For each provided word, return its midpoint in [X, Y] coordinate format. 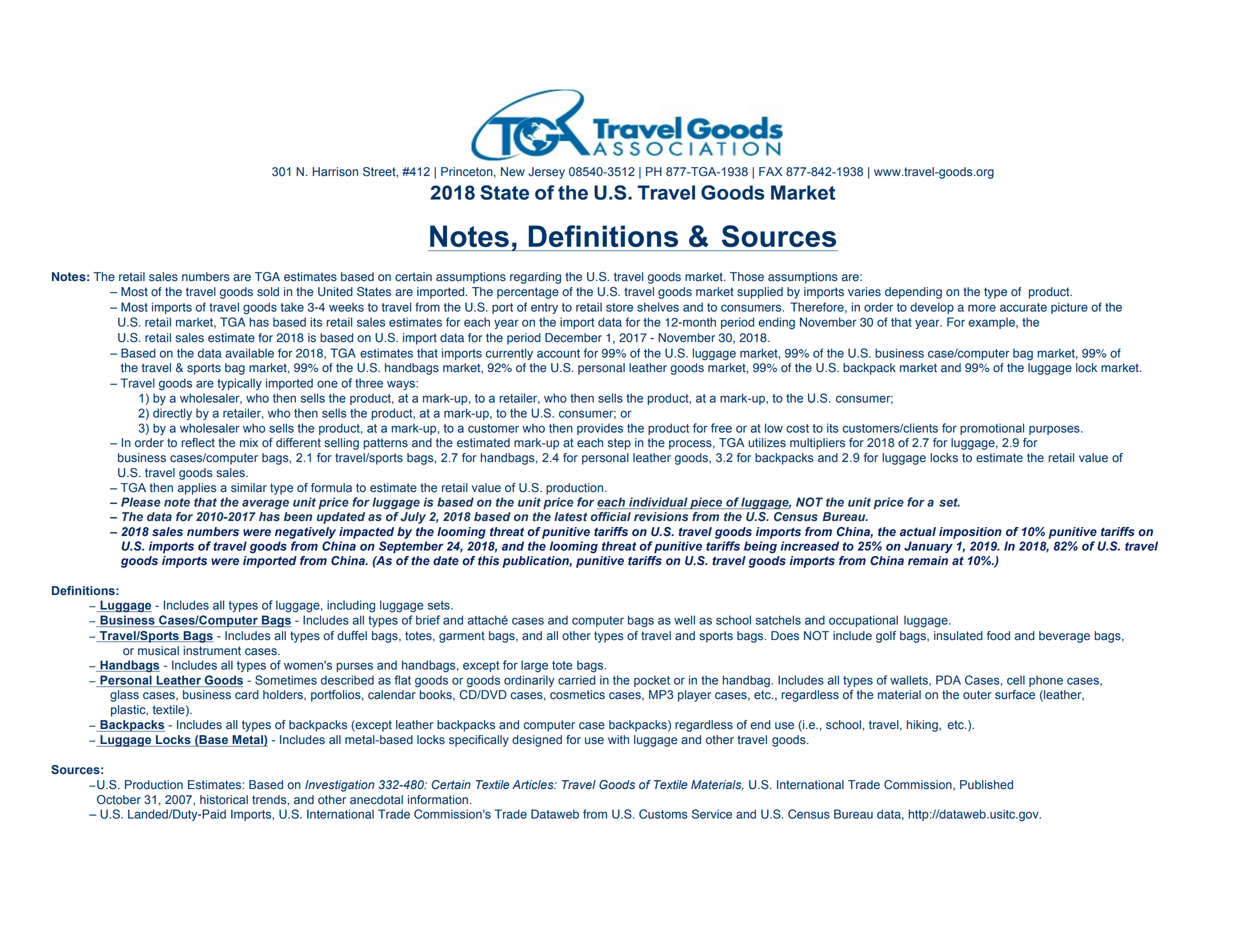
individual [658, 503]
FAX [770, 171]
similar [249, 488]
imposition [970, 533]
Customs [663, 814]
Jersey [546, 173]
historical [224, 800]
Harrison [335, 172]
